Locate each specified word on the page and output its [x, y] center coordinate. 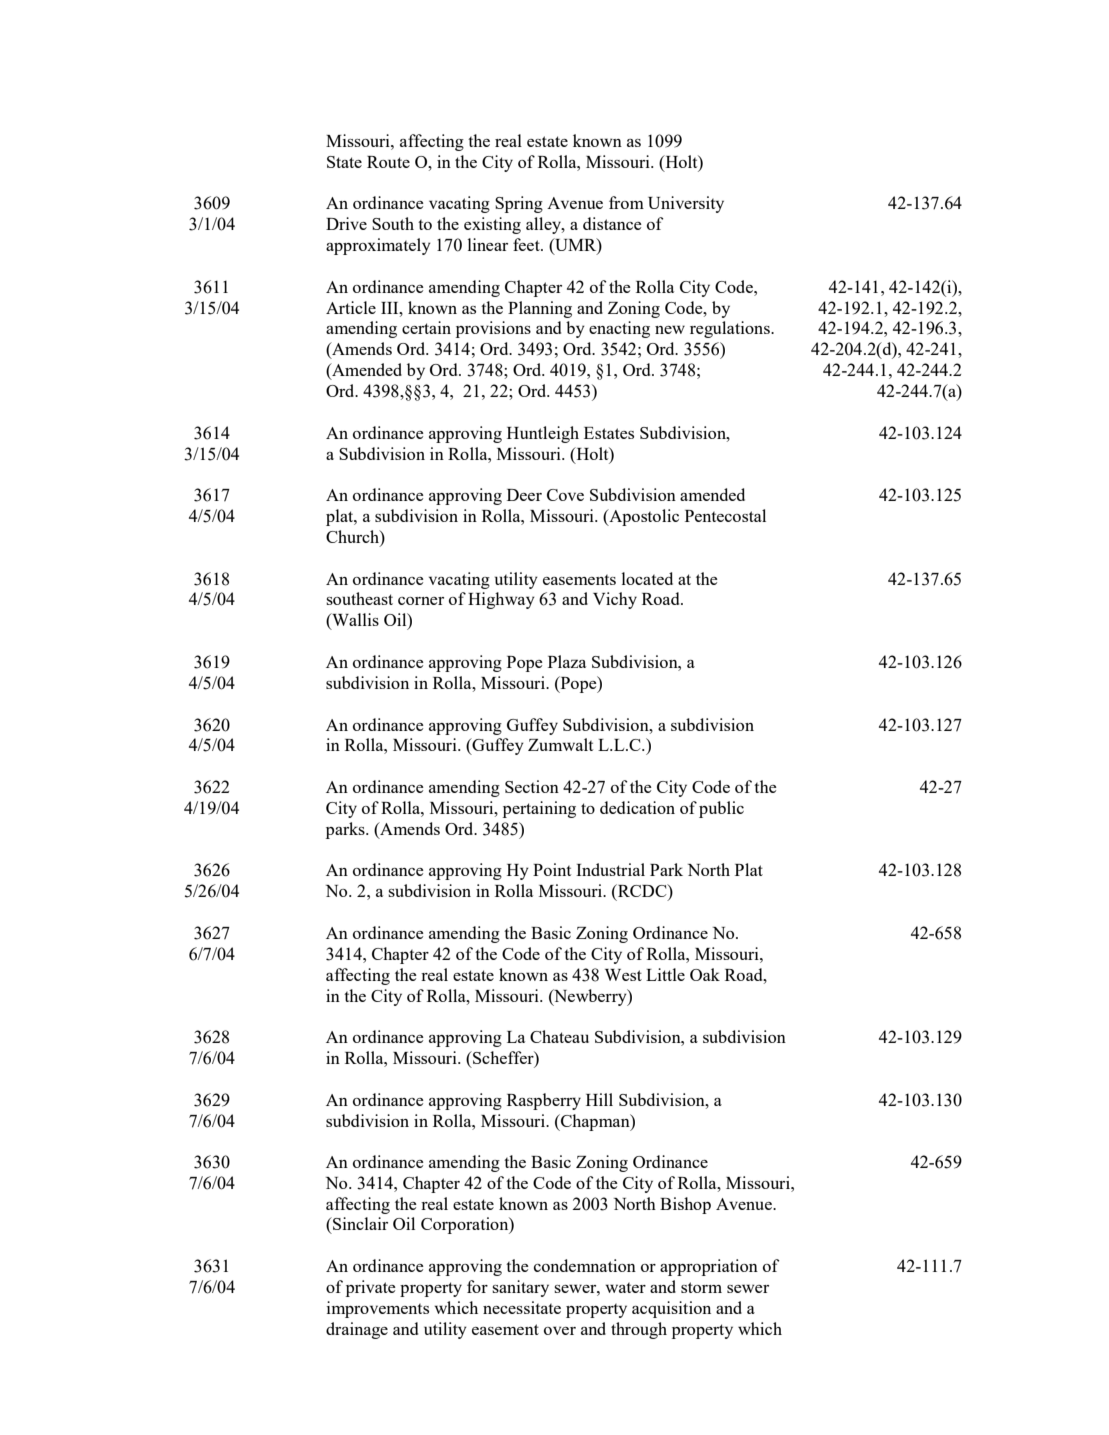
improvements [378, 1309]
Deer [524, 495]
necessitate [522, 1307]
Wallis [354, 621]
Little [665, 974]
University [686, 204]
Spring [519, 204]
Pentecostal [725, 515]
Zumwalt [560, 744]
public [721, 809]
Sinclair [359, 1223]
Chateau [559, 1036]
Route [388, 162]
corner [421, 601]
